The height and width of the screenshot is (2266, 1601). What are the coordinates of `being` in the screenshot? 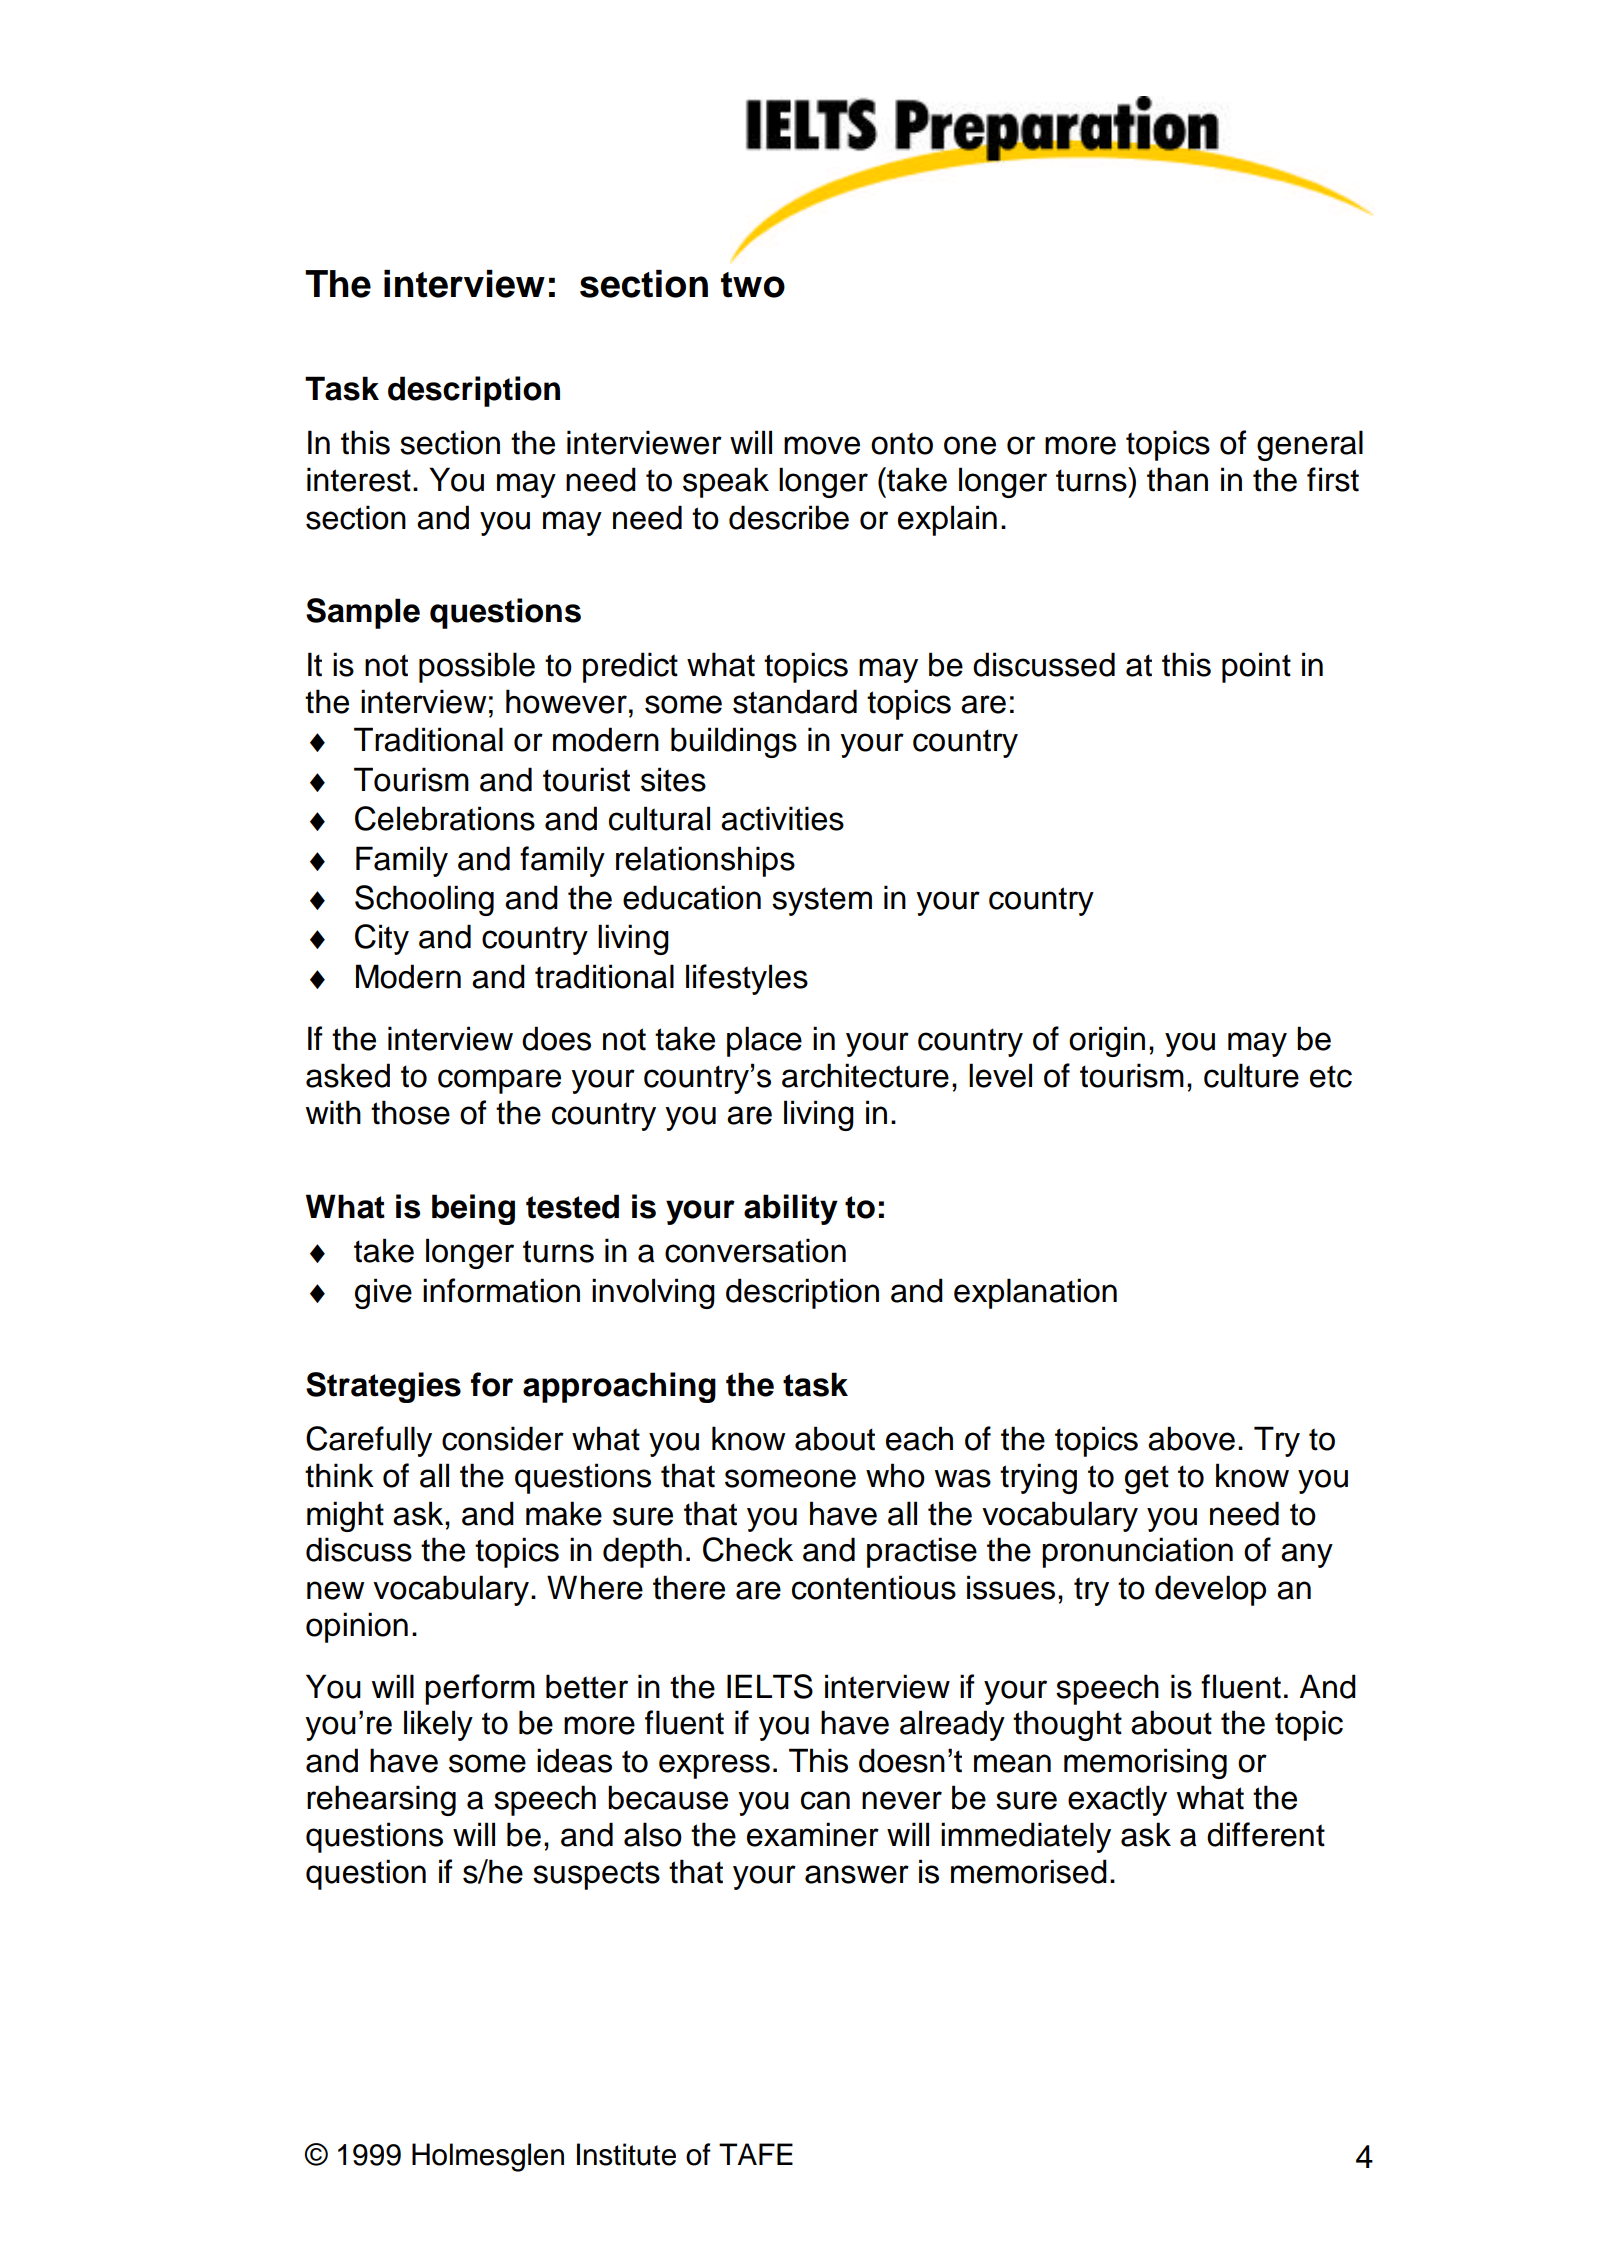 It's located at (473, 1209).
